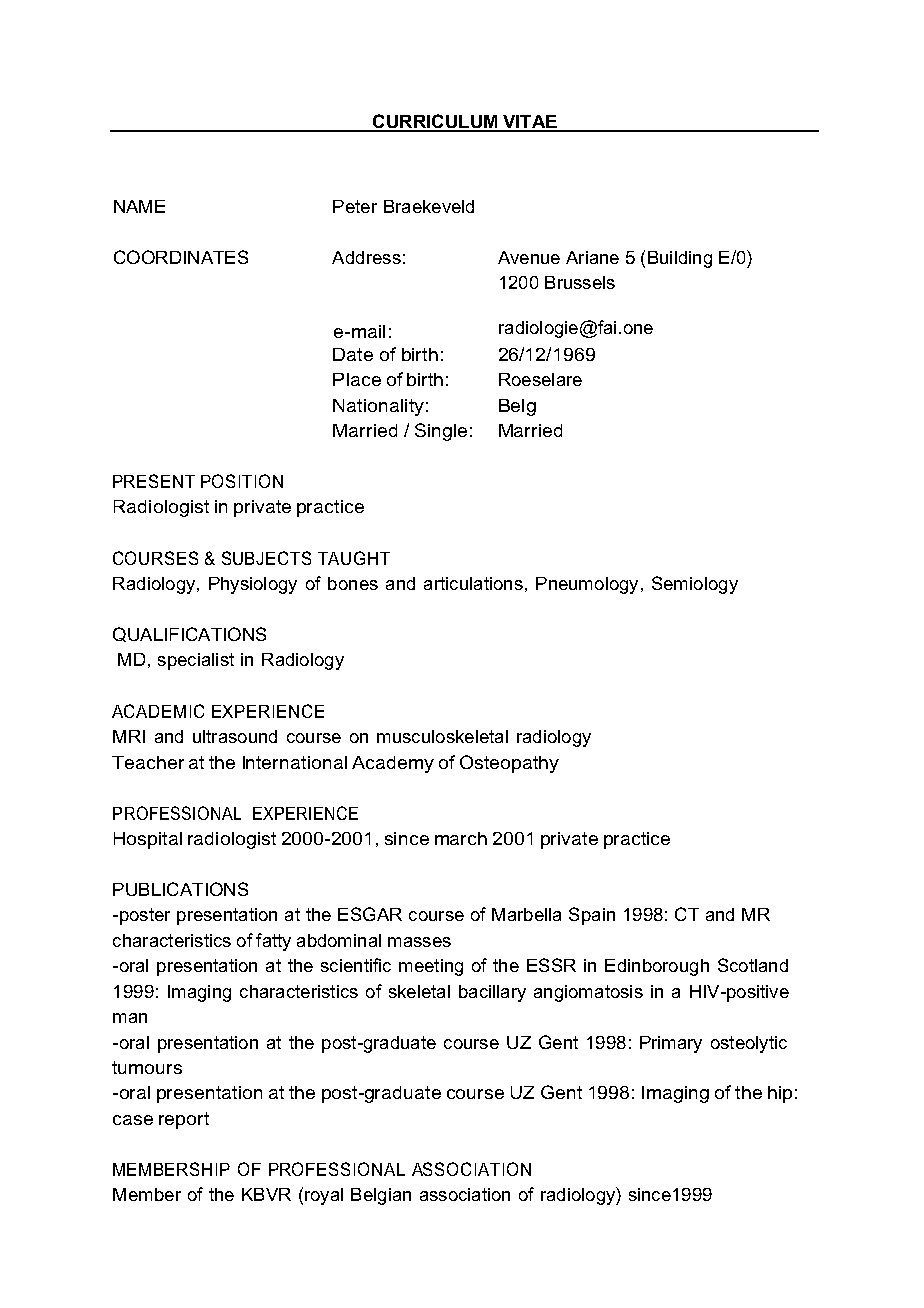 The height and width of the screenshot is (1308, 924). Describe the element at coordinates (139, 206) in the screenshot. I see `NAME` at that location.
